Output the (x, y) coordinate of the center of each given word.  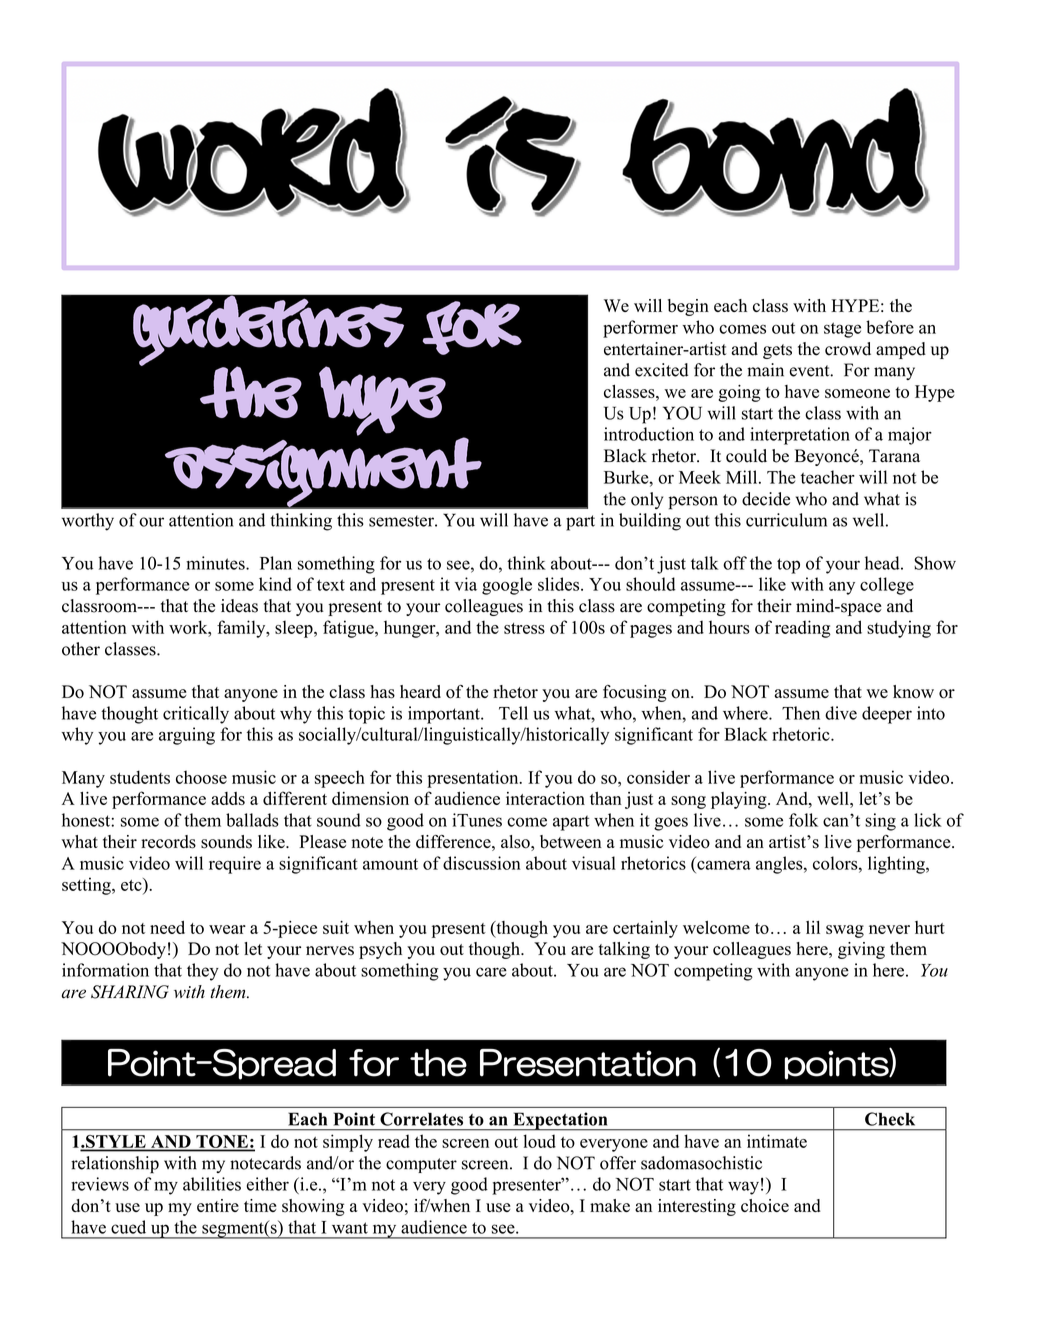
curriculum (786, 520)
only (647, 500)
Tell (513, 713)
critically (196, 715)
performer (640, 329)
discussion (482, 863)
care (491, 972)
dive (841, 713)
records (168, 842)
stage (842, 330)
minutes (216, 563)
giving (861, 950)
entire (218, 1205)
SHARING (130, 992)
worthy (88, 522)
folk (803, 820)
